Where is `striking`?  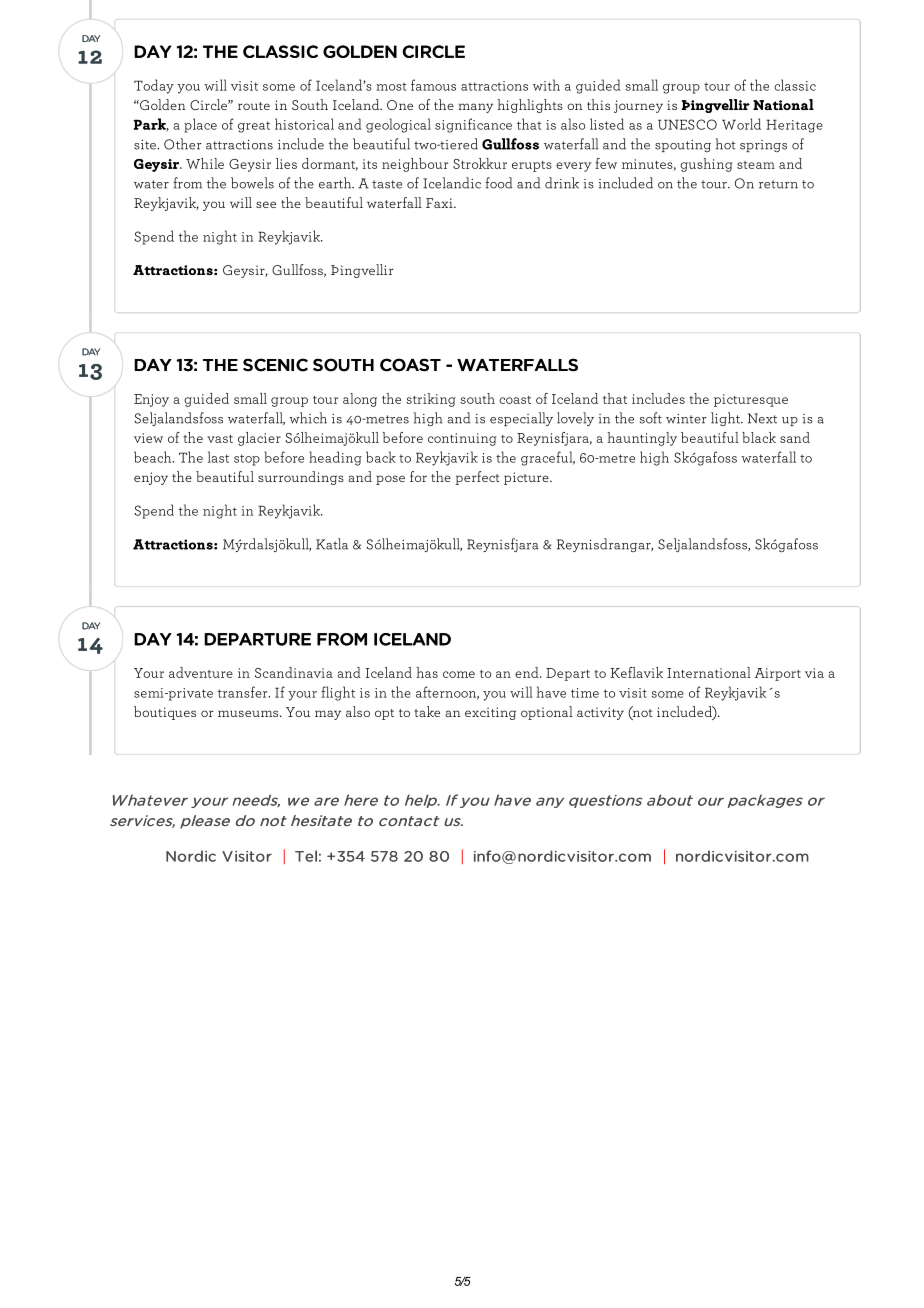
striking is located at coordinates (431, 400).
